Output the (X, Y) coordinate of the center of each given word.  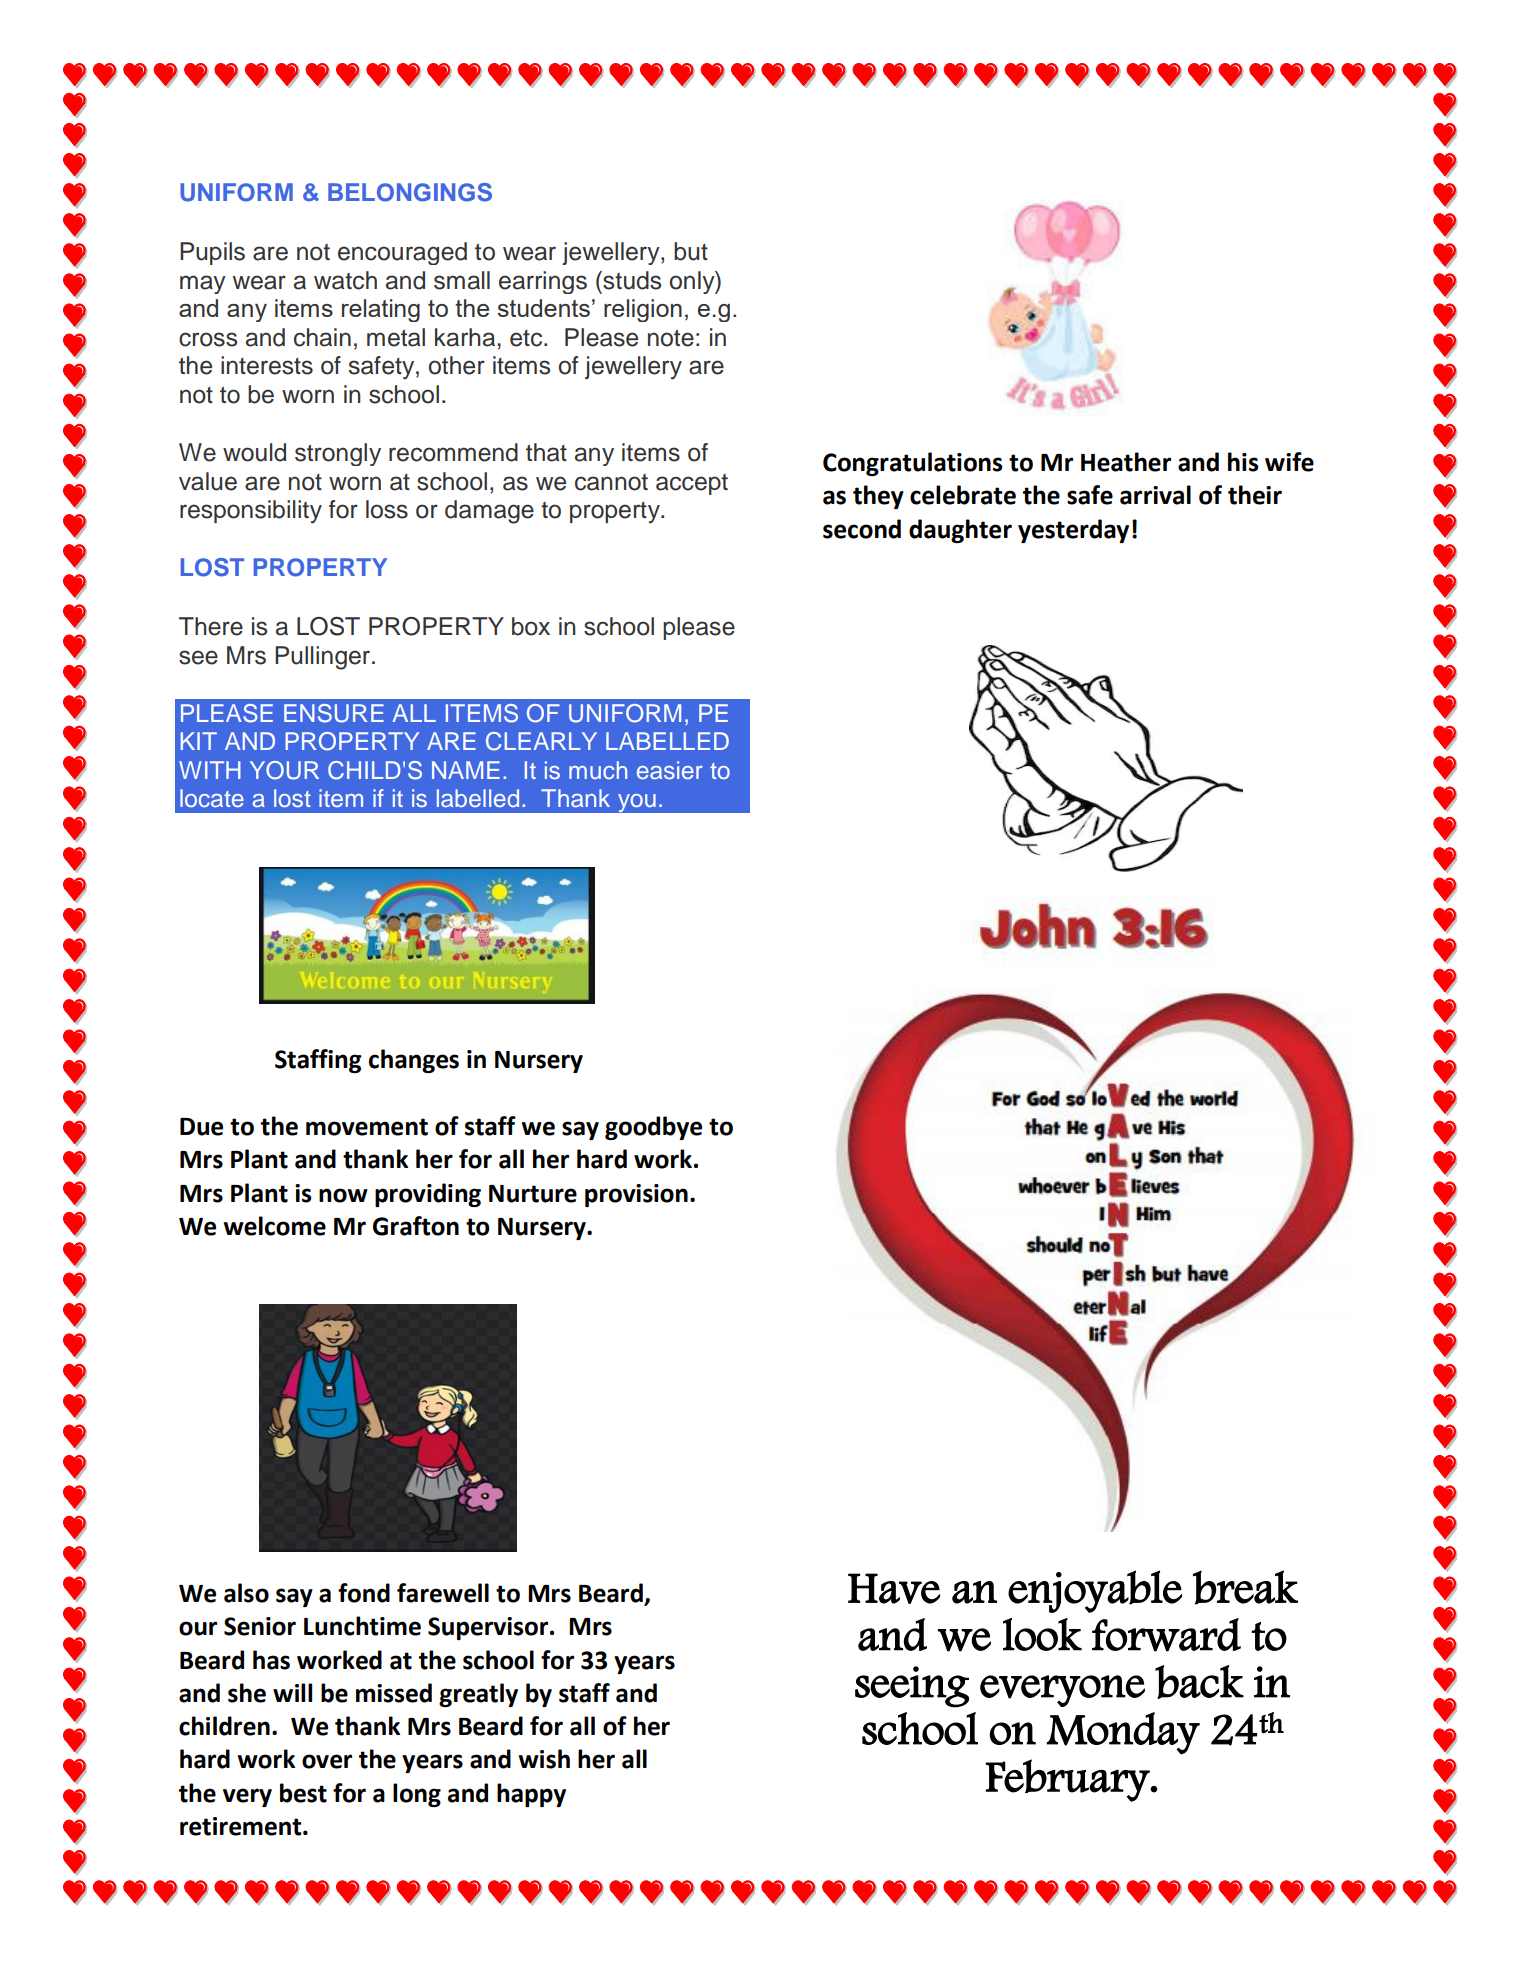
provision (636, 1195)
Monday (1123, 1733)
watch (345, 280)
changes (414, 1061)
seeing (912, 1687)
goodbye (653, 1128)
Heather (1126, 462)
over (327, 1761)
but (691, 251)
